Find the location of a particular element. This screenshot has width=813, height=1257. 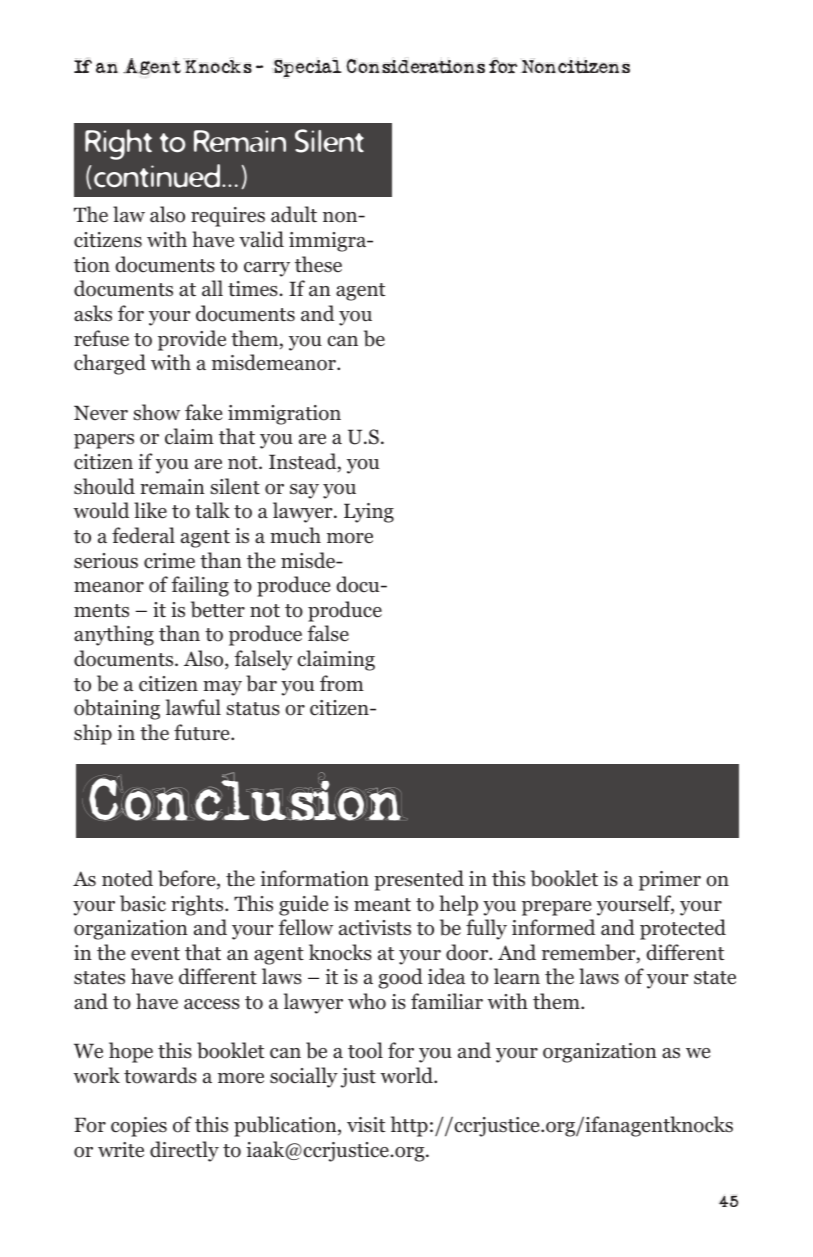

copies is located at coordinates (139, 1127).
